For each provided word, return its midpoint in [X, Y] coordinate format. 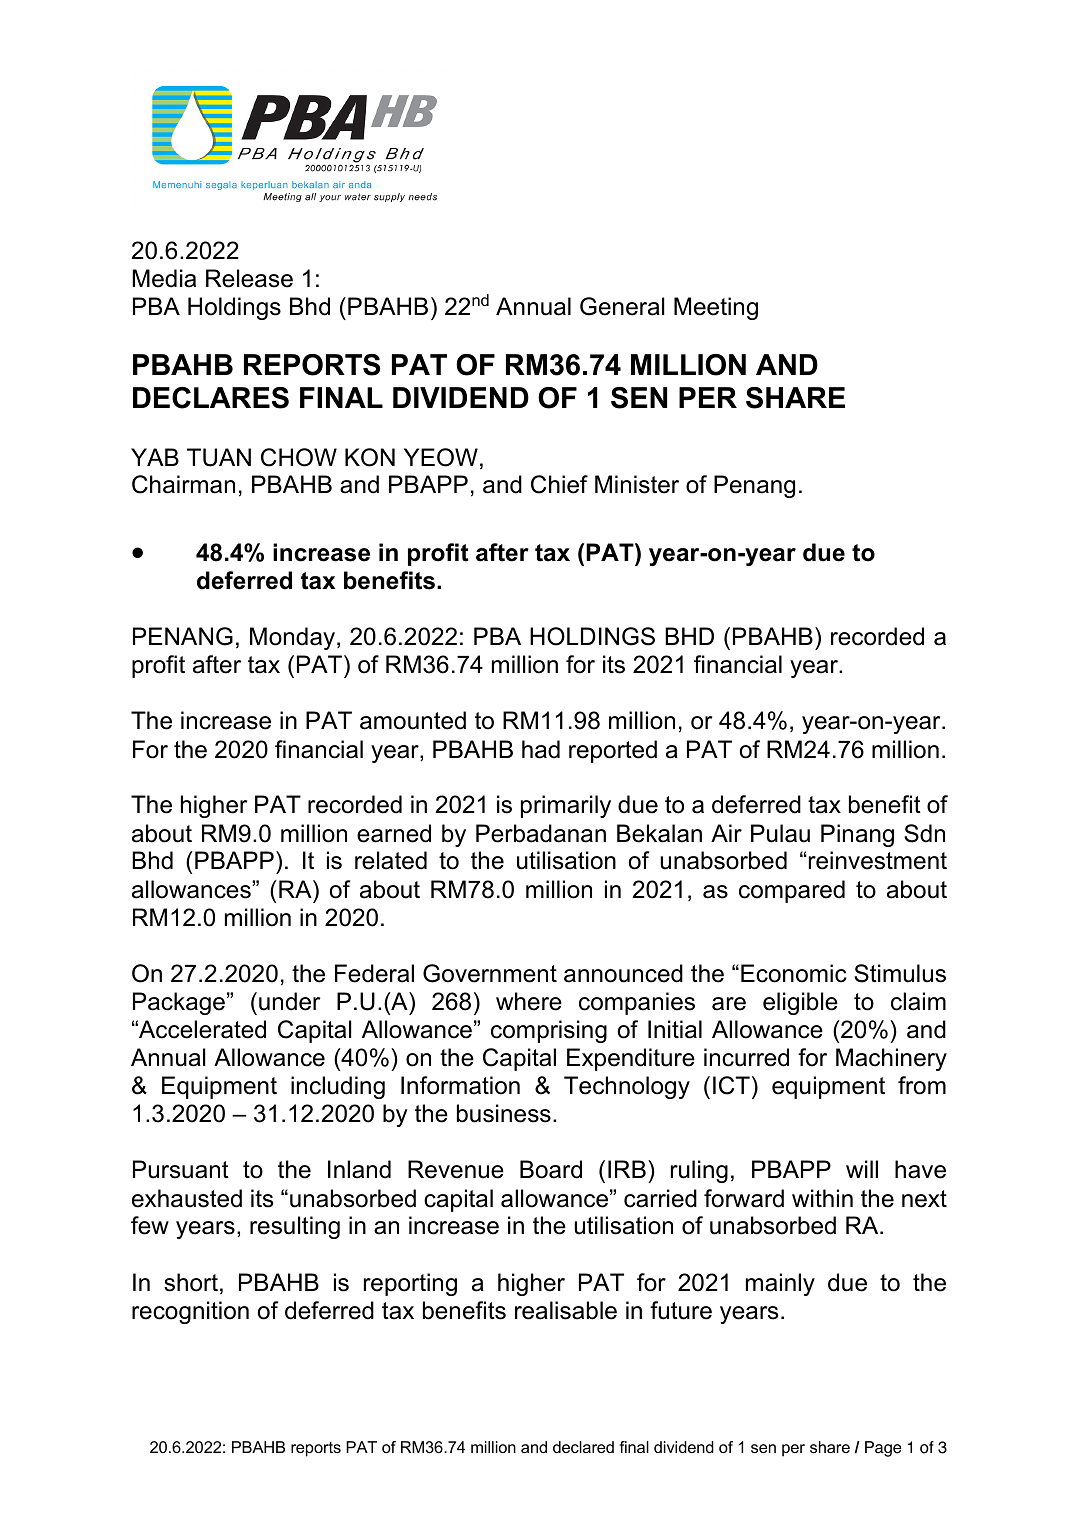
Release [249, 278]
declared [583, 1447]
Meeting [716, 308]
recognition [190, 1312]
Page [883, 1449]
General [622, 306]
